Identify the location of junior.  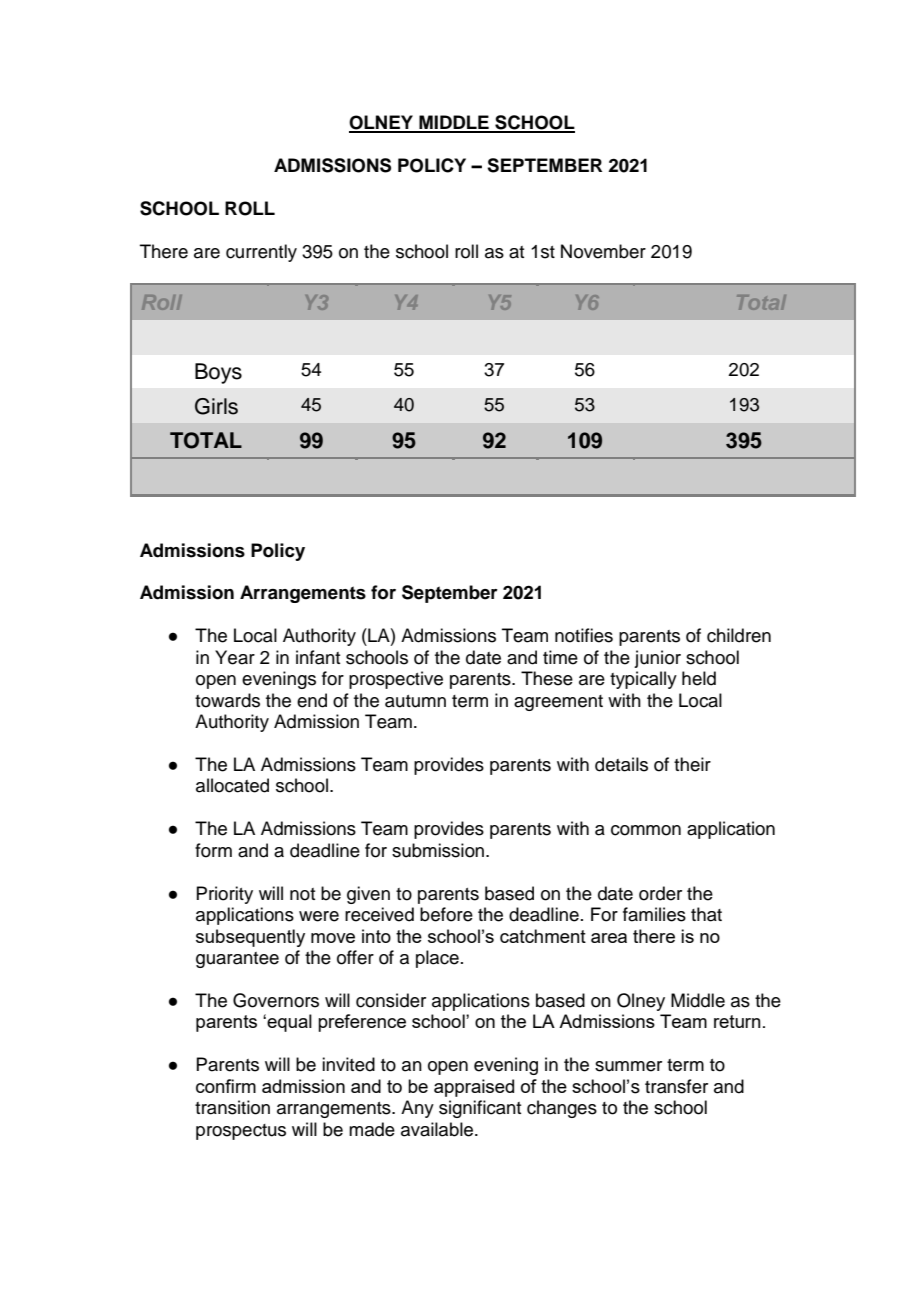
(657, 659).
